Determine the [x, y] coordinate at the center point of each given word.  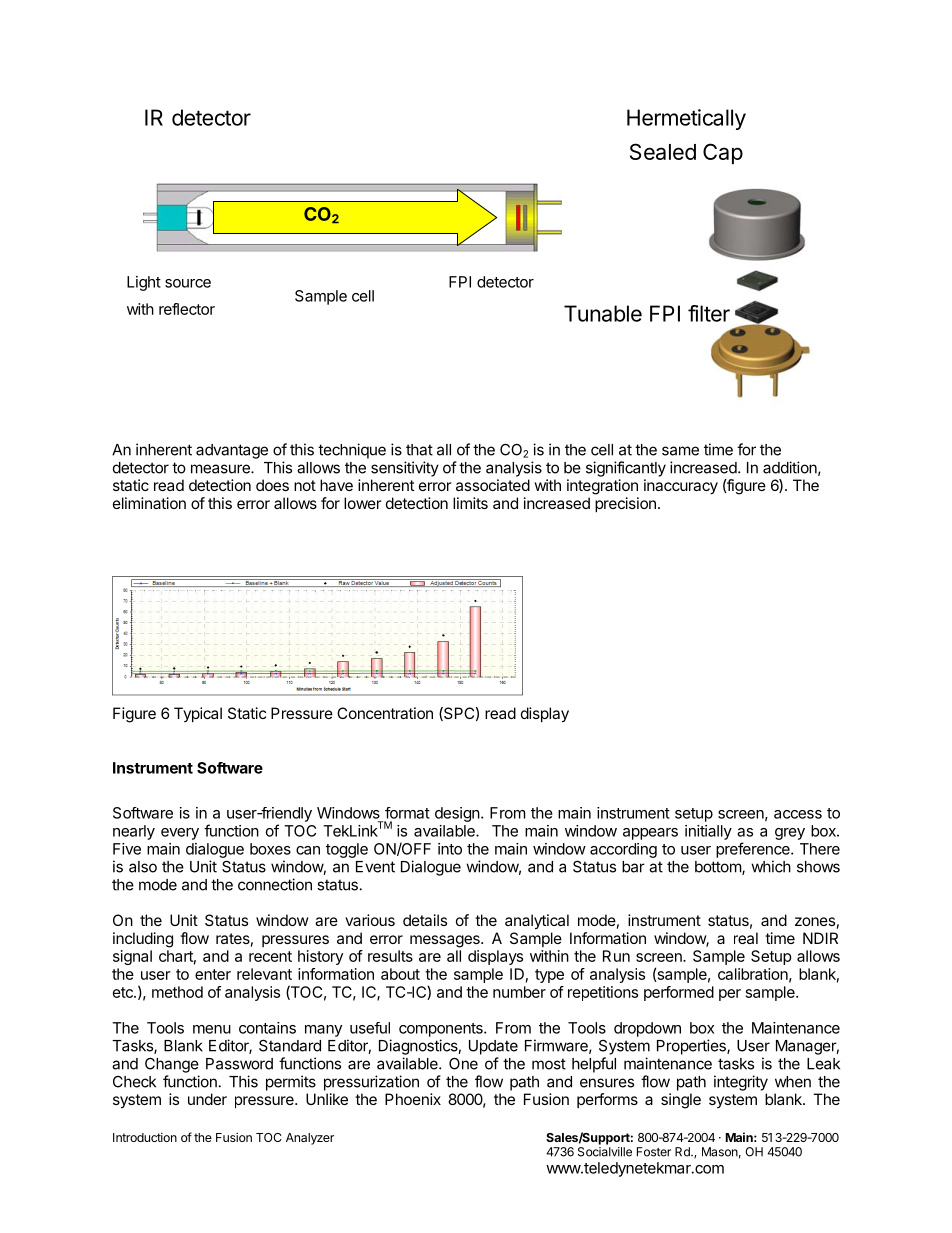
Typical [198, 714]
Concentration [385, 713]
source [188, 283]
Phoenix [413, 1099]
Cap [723, 153]
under [207, 1099]
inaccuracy [681, 487]
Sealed [663, 151]
